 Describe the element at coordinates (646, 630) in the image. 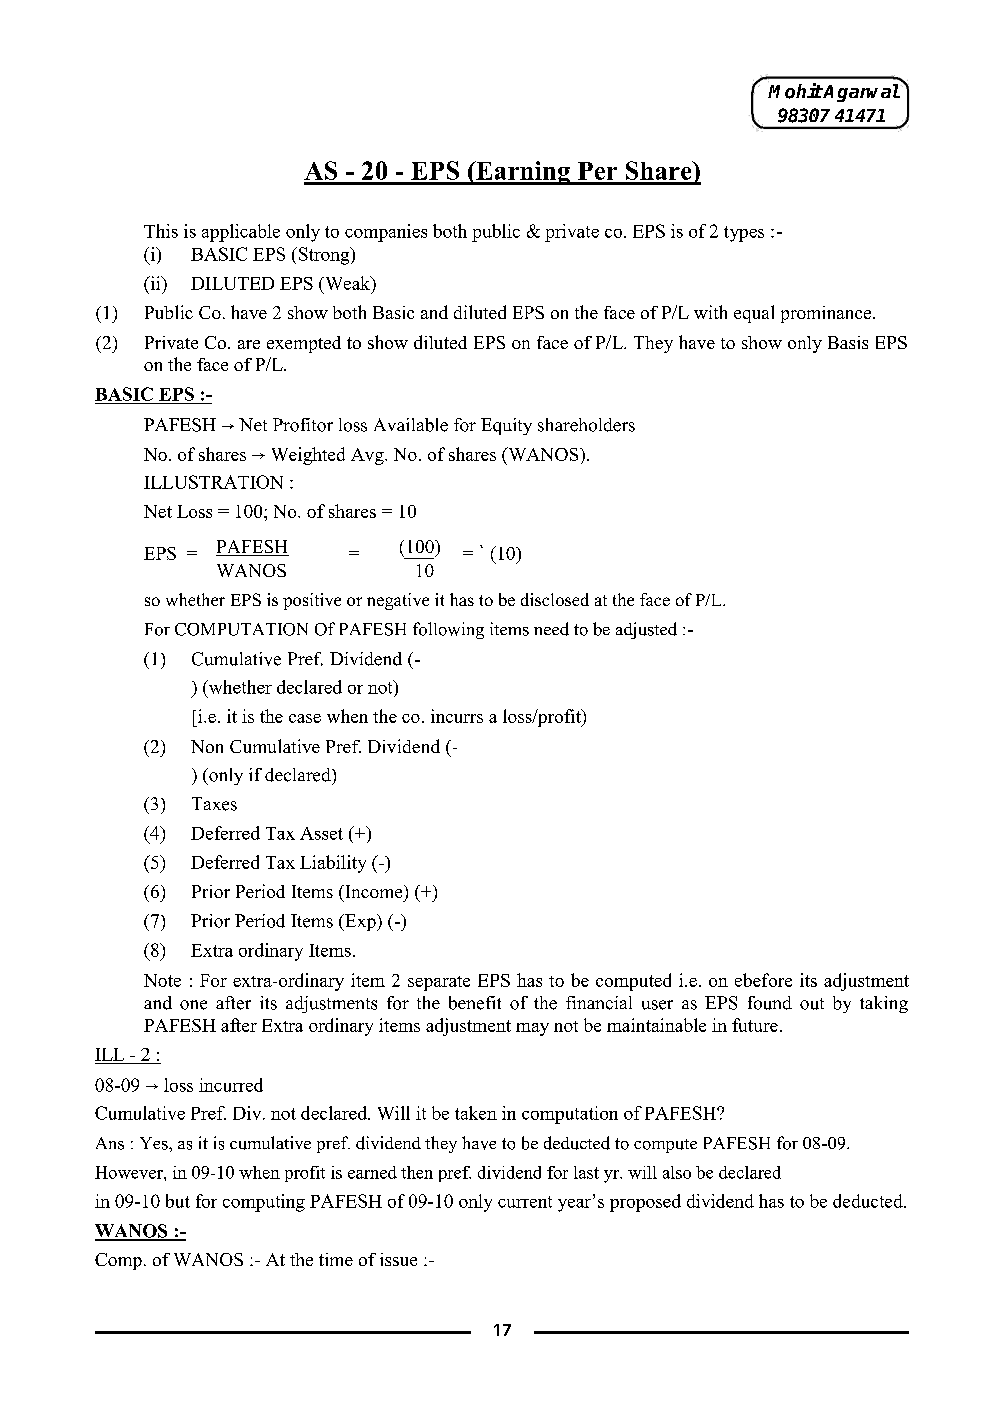

I see `adjusted` at that location.
